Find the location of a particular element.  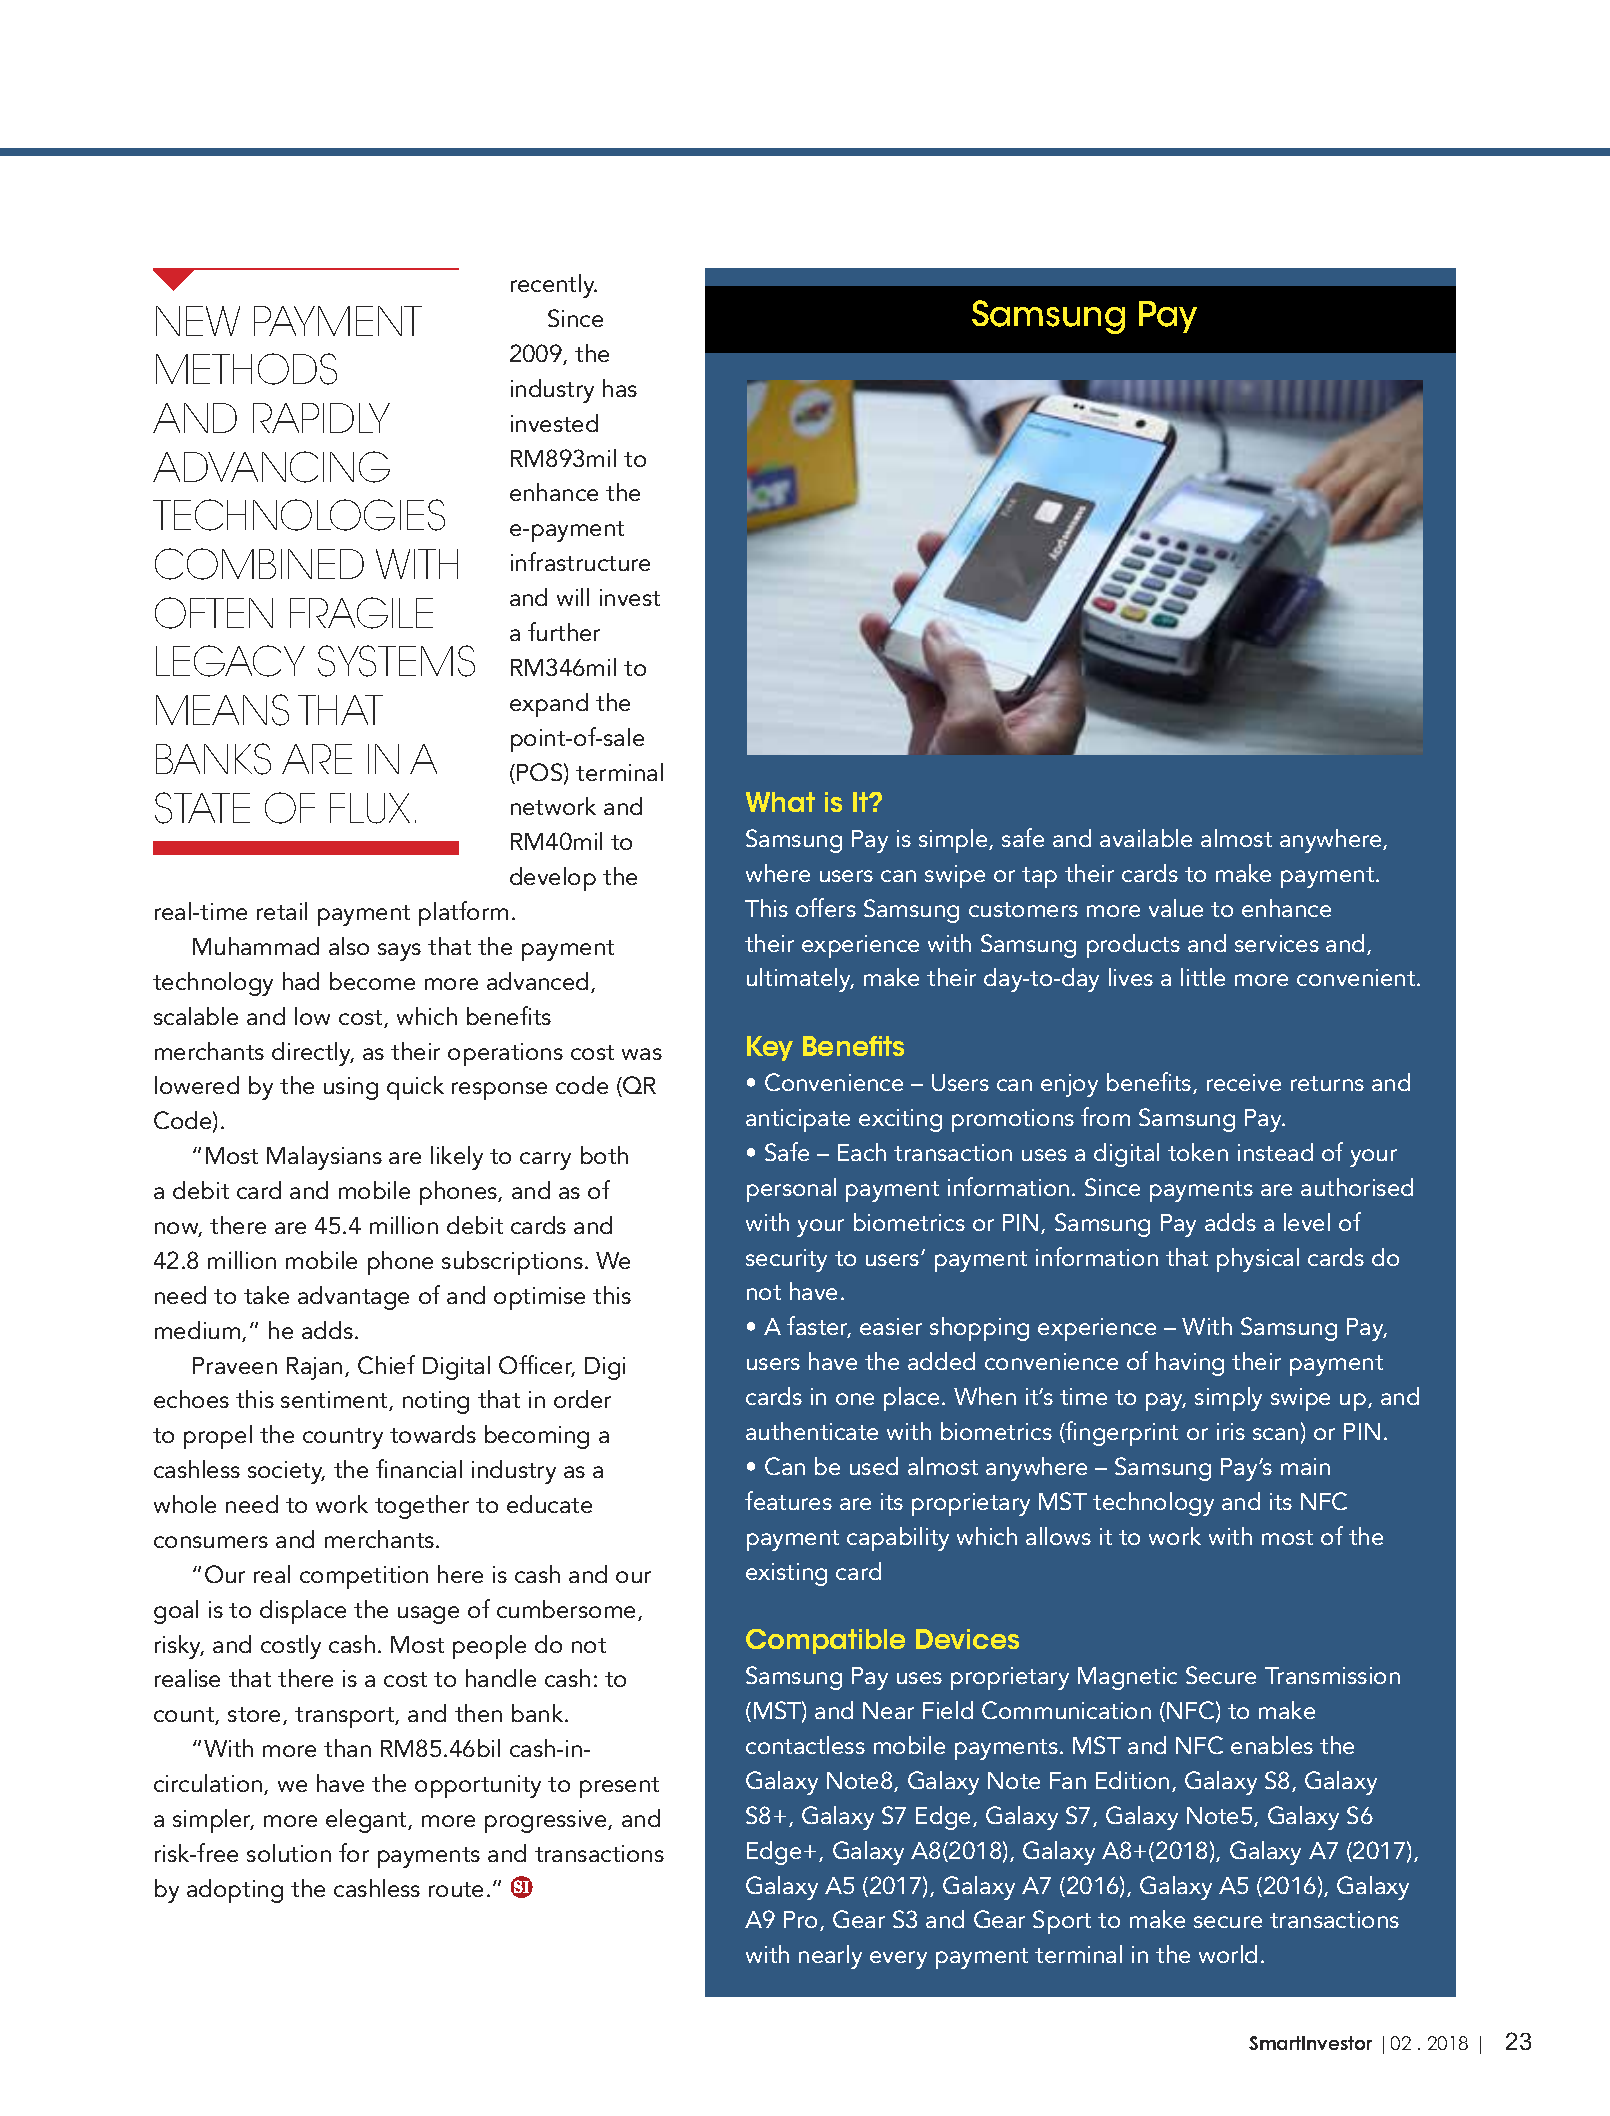

has is located at coordinates (620, 388).
